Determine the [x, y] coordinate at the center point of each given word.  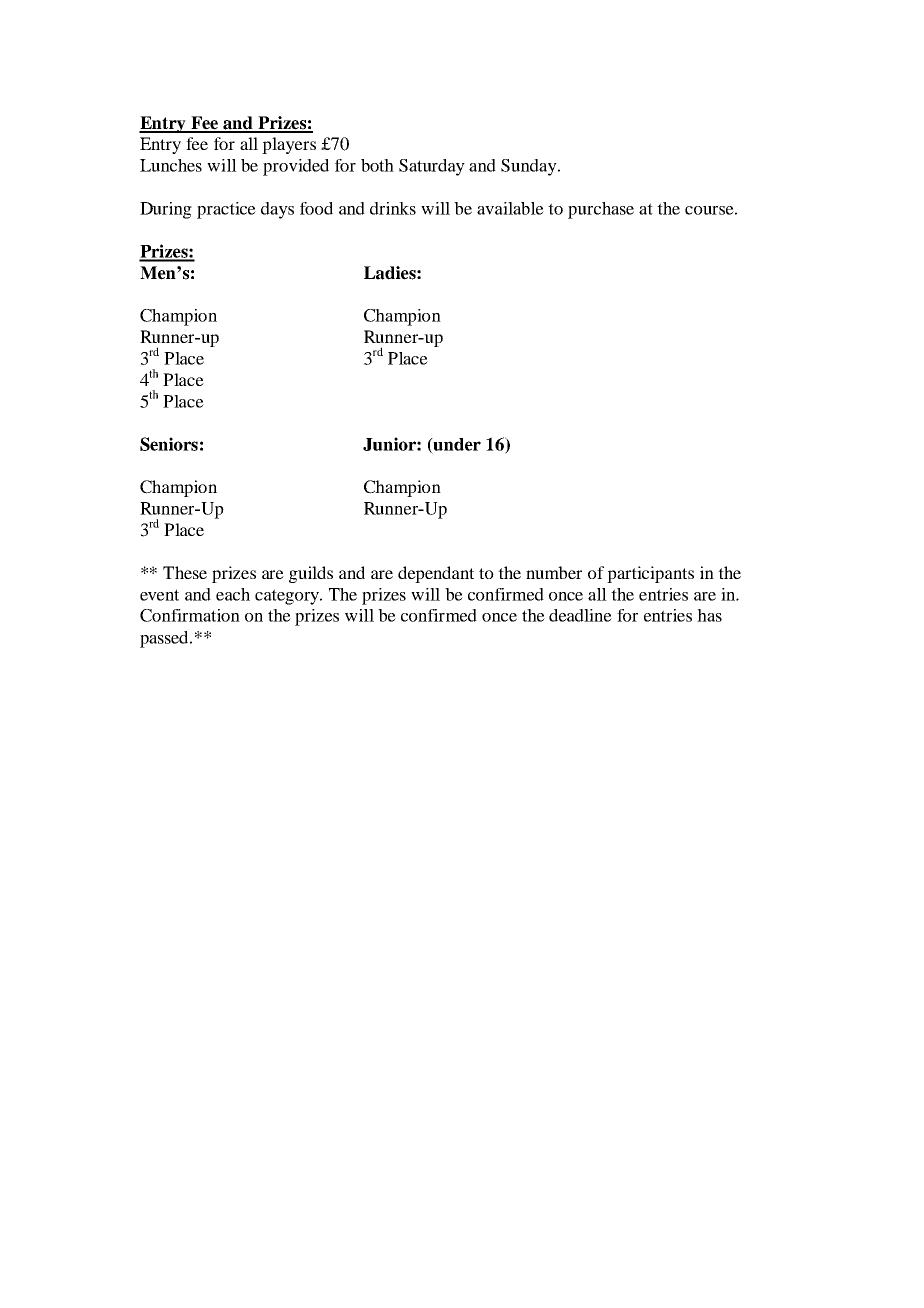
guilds [311, 574]
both [377, 165]
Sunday [530, 167]
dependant [436, 574]
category [288, 597]
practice [226, 210]
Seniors [169, 444]
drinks [393, 208]
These [185, 572]
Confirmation [190, 615]
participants [650, 574]
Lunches [171, 165]
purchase [601, 210]
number [554, 572]
